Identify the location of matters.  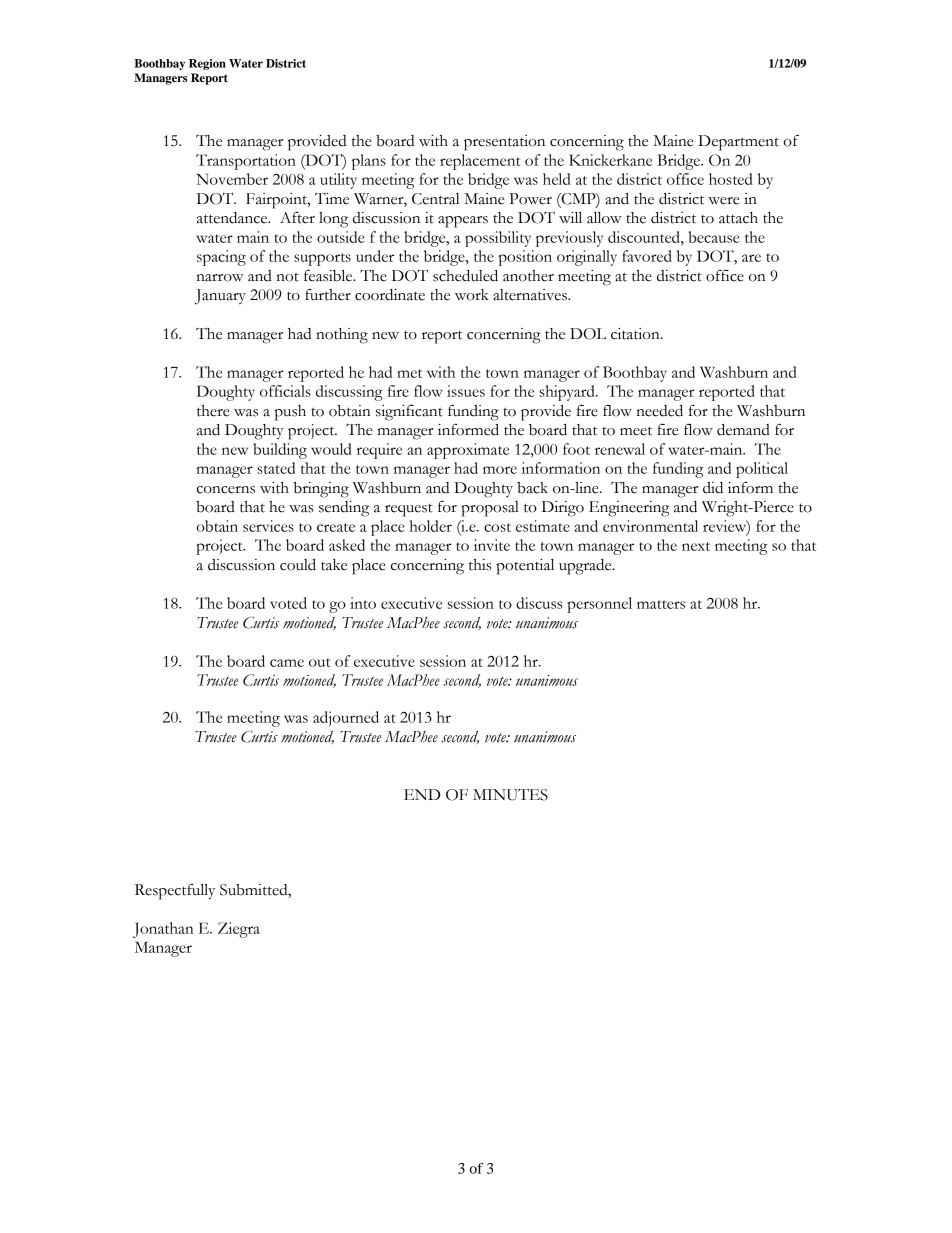
(661, 604).
